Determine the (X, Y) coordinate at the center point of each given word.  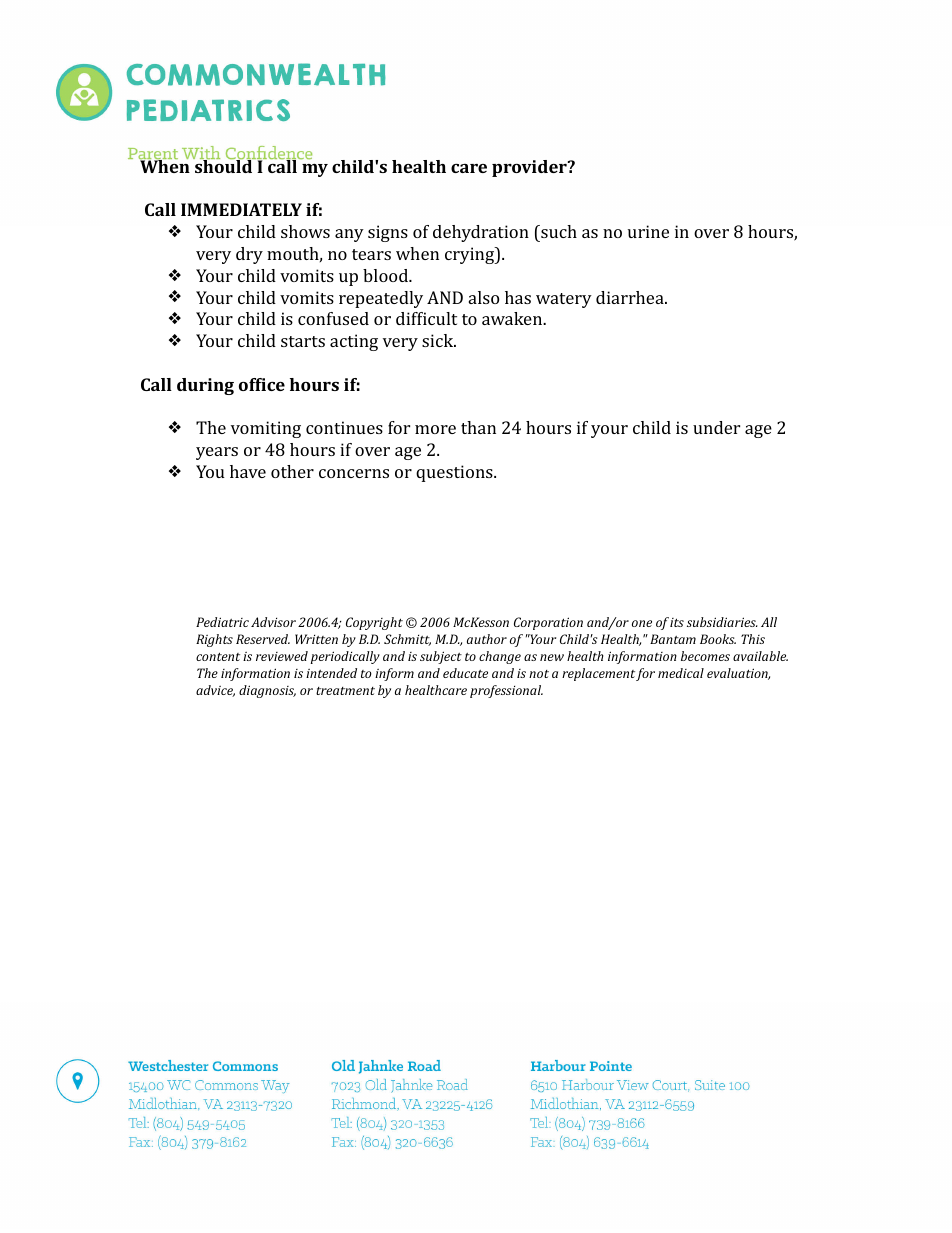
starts (303, 341)
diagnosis (267, 691)
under (716, 427)
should (224, 165)
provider (530, 168)
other (292, 471)
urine (648, 231)
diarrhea (631, 297)
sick (439, 340)
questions (455, 473)
